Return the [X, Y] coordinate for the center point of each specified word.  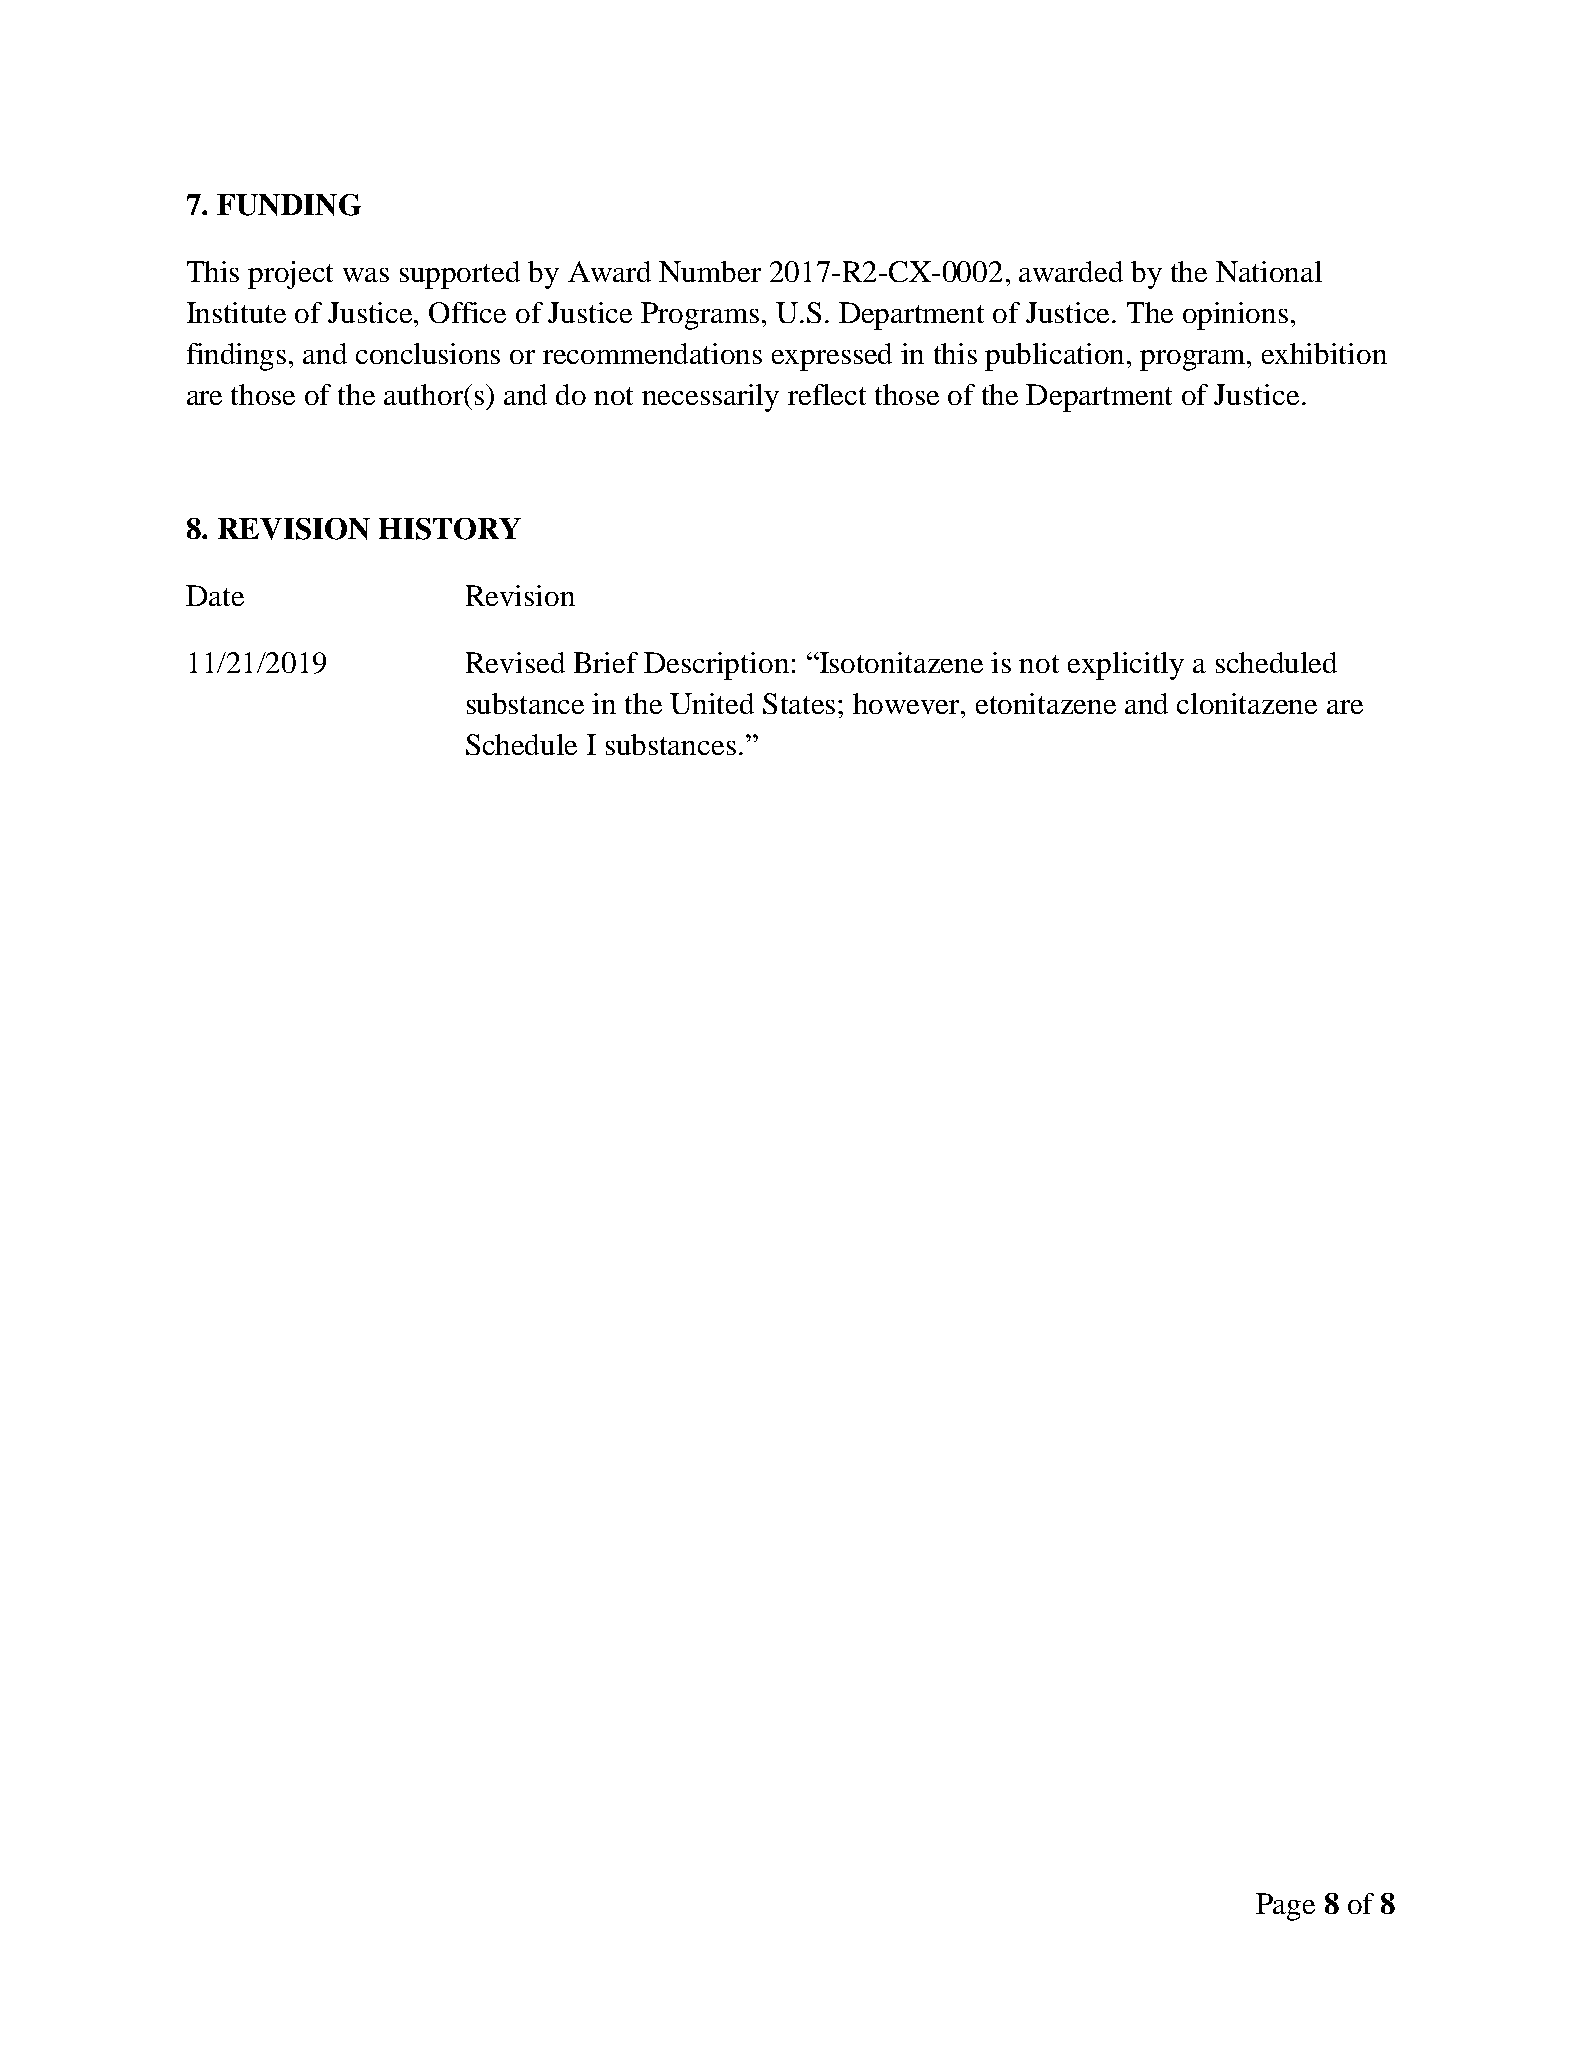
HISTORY [450, 529]
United [712, 703]
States [801, 703]
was [366, 275]
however [908, 703]
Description [716, 666]
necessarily [710, 398]
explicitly [1126, 666]
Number [710, 271]
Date [215, 595]
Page [1285, 1907]
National [1269, 271]
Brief [606, 662]
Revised [515, 662]
